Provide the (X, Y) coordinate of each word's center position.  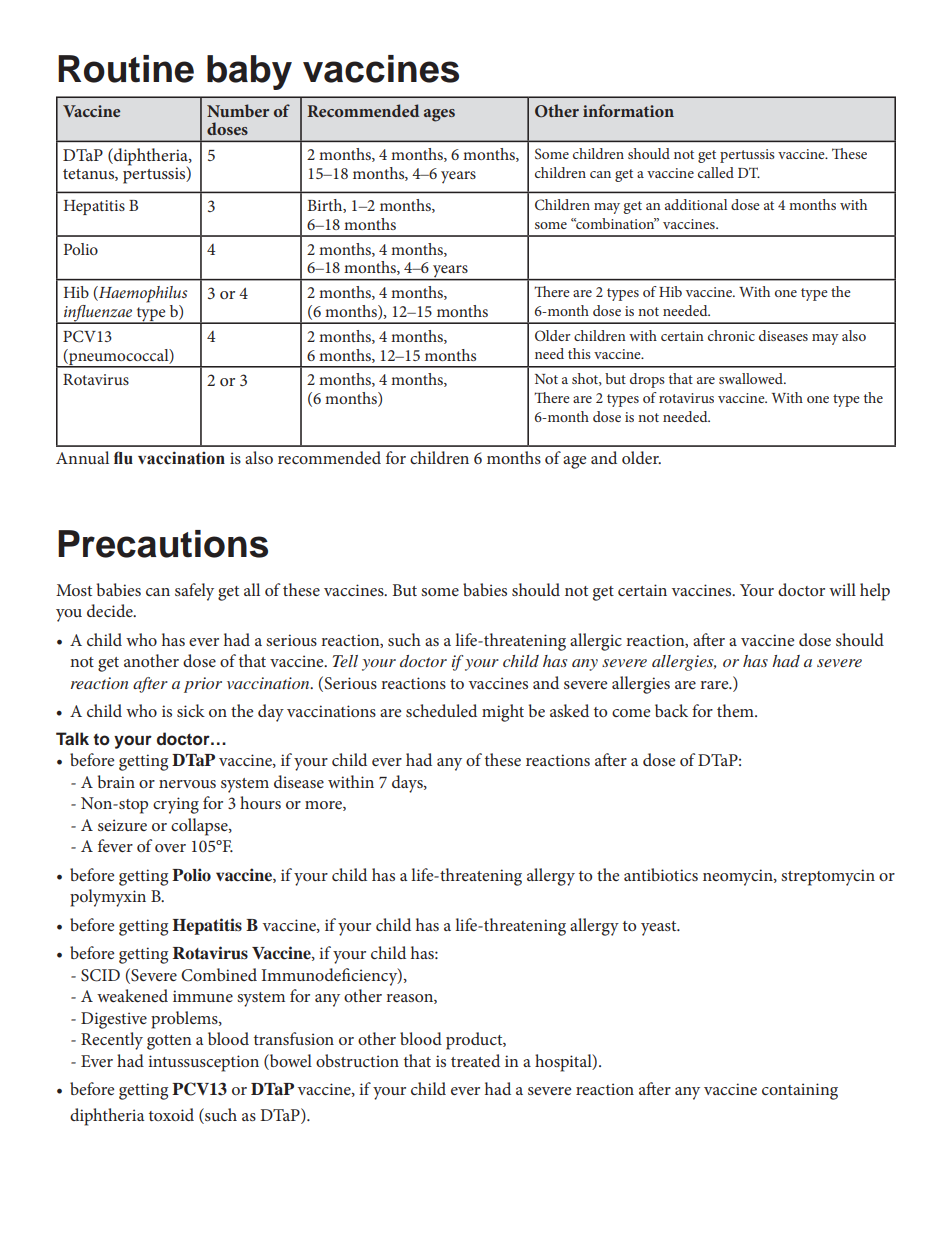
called (716, 172)
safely (194, 592)
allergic (596, 642)
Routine (126, 69)
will (842, 589)
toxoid (171, 1114)
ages (439, 115)
